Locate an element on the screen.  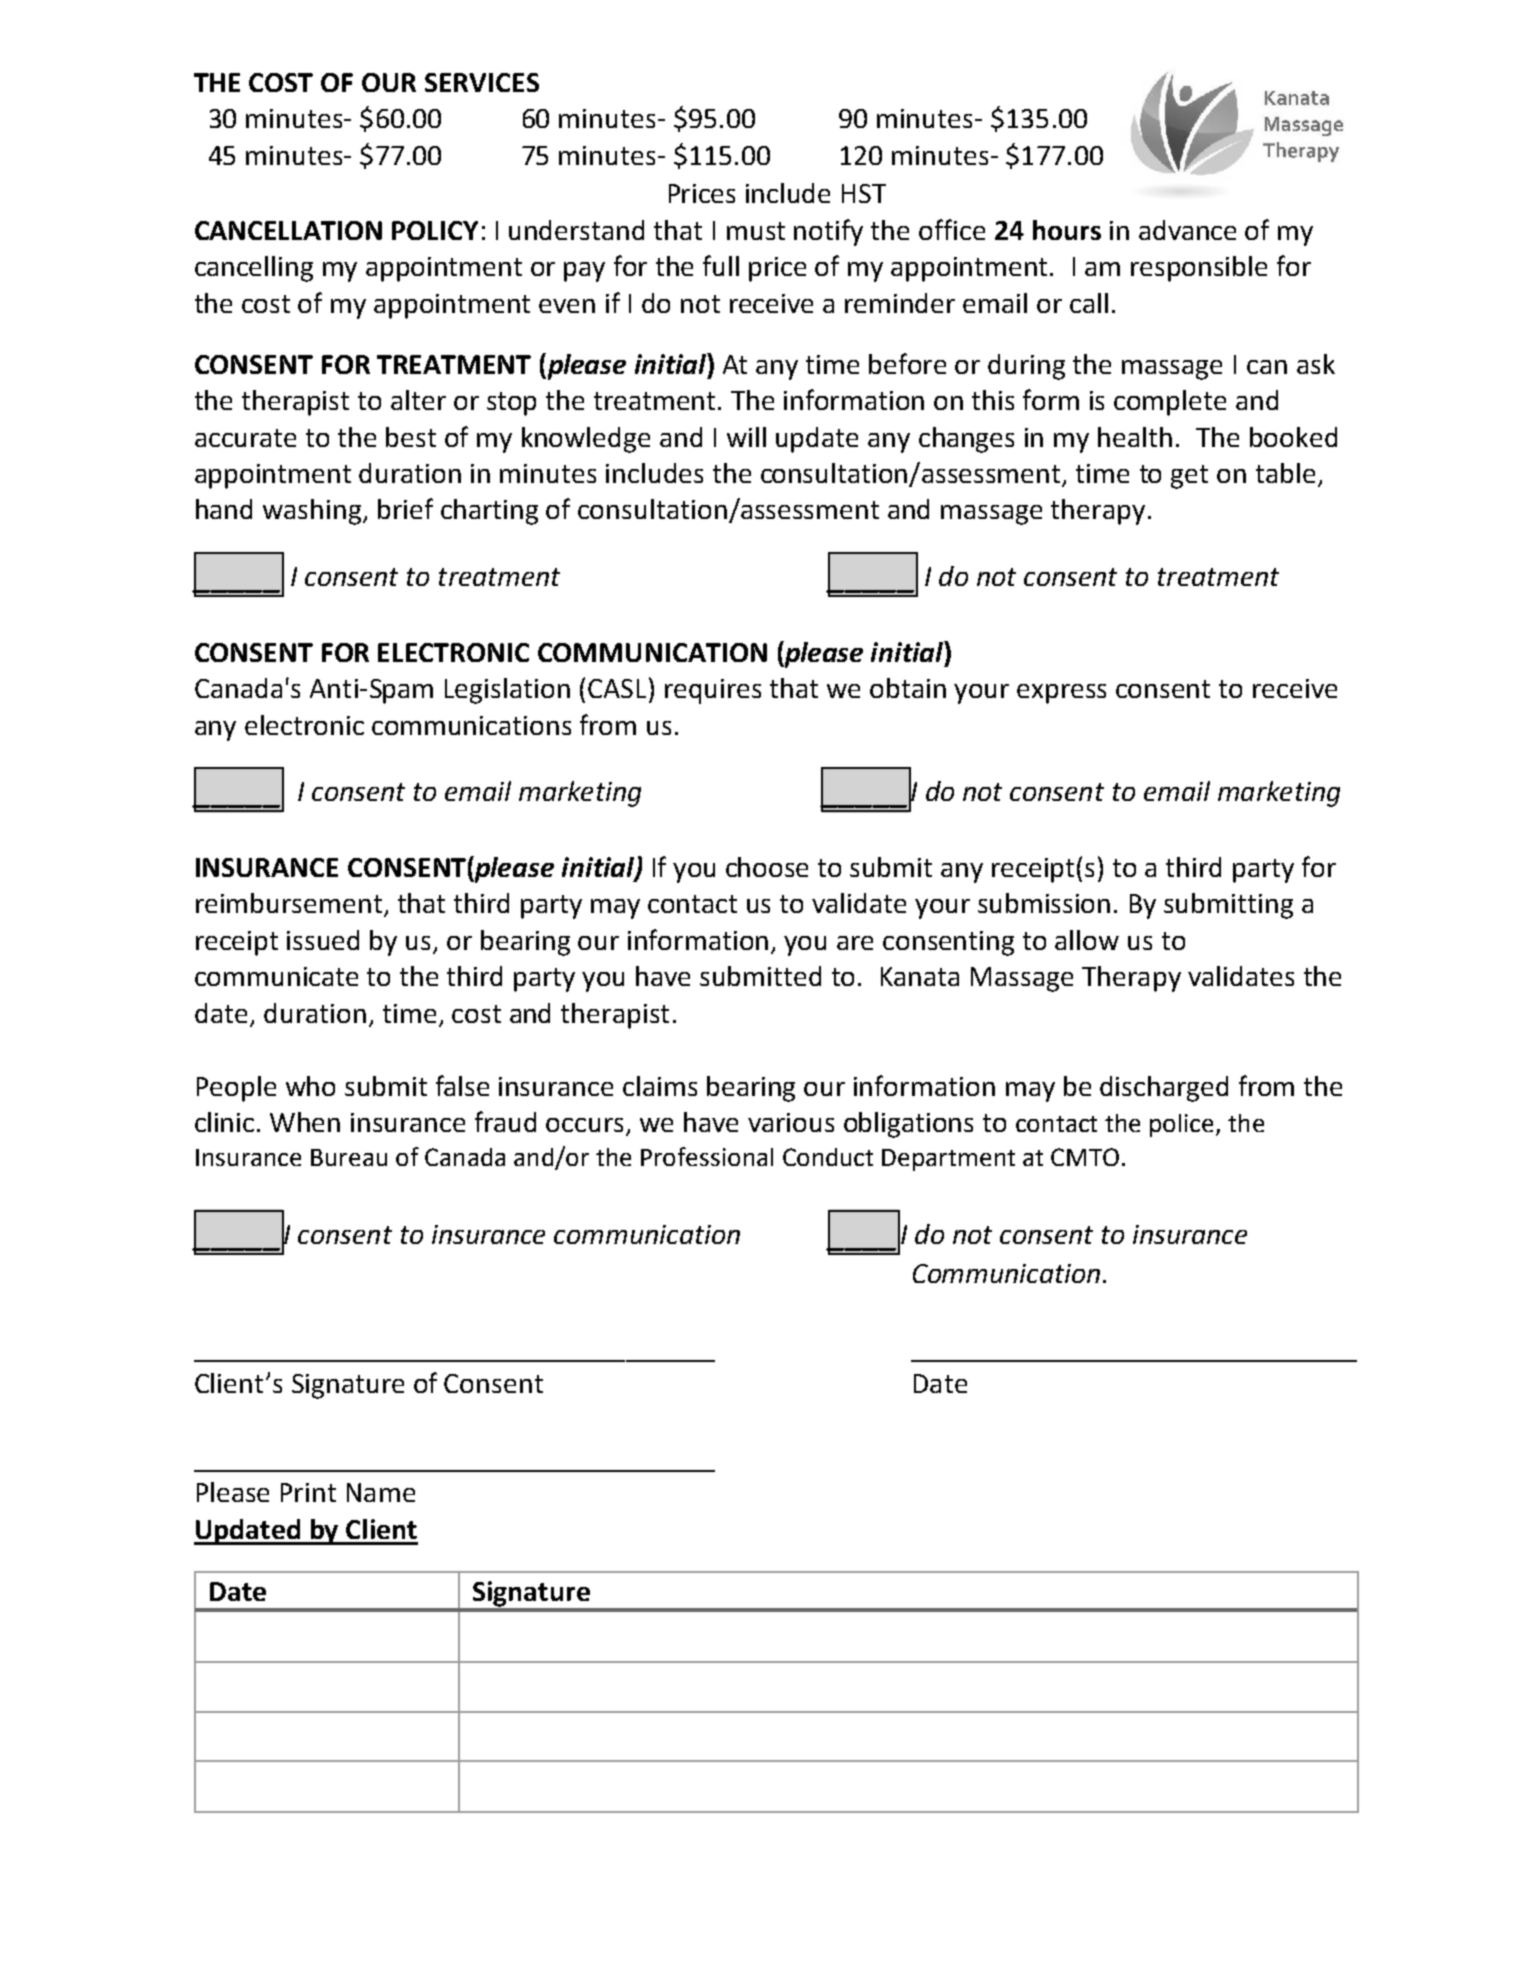
alter is located at coordinates (418, 400).
